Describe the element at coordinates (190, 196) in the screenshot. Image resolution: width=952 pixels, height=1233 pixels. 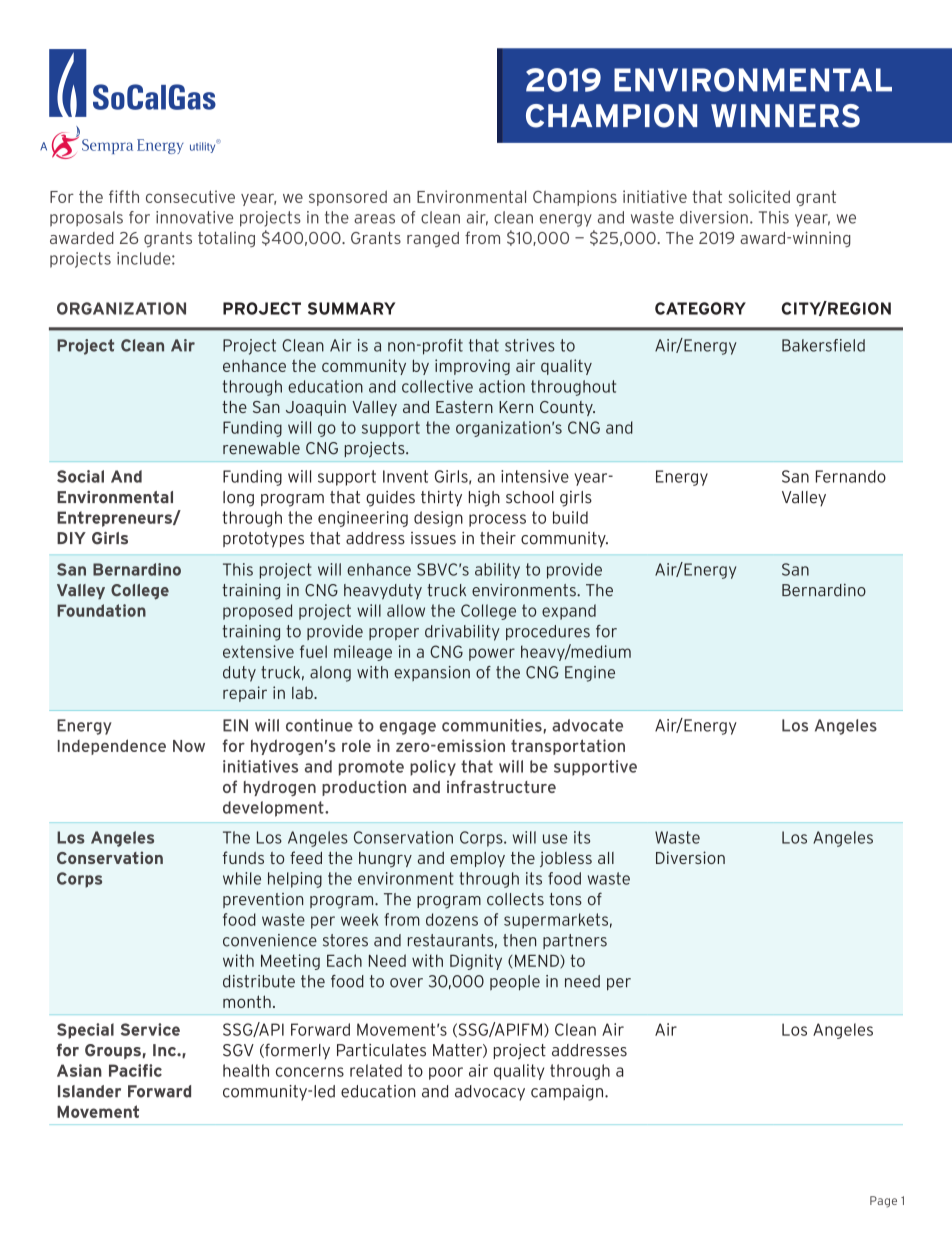
I see `consecutive` at that location.
